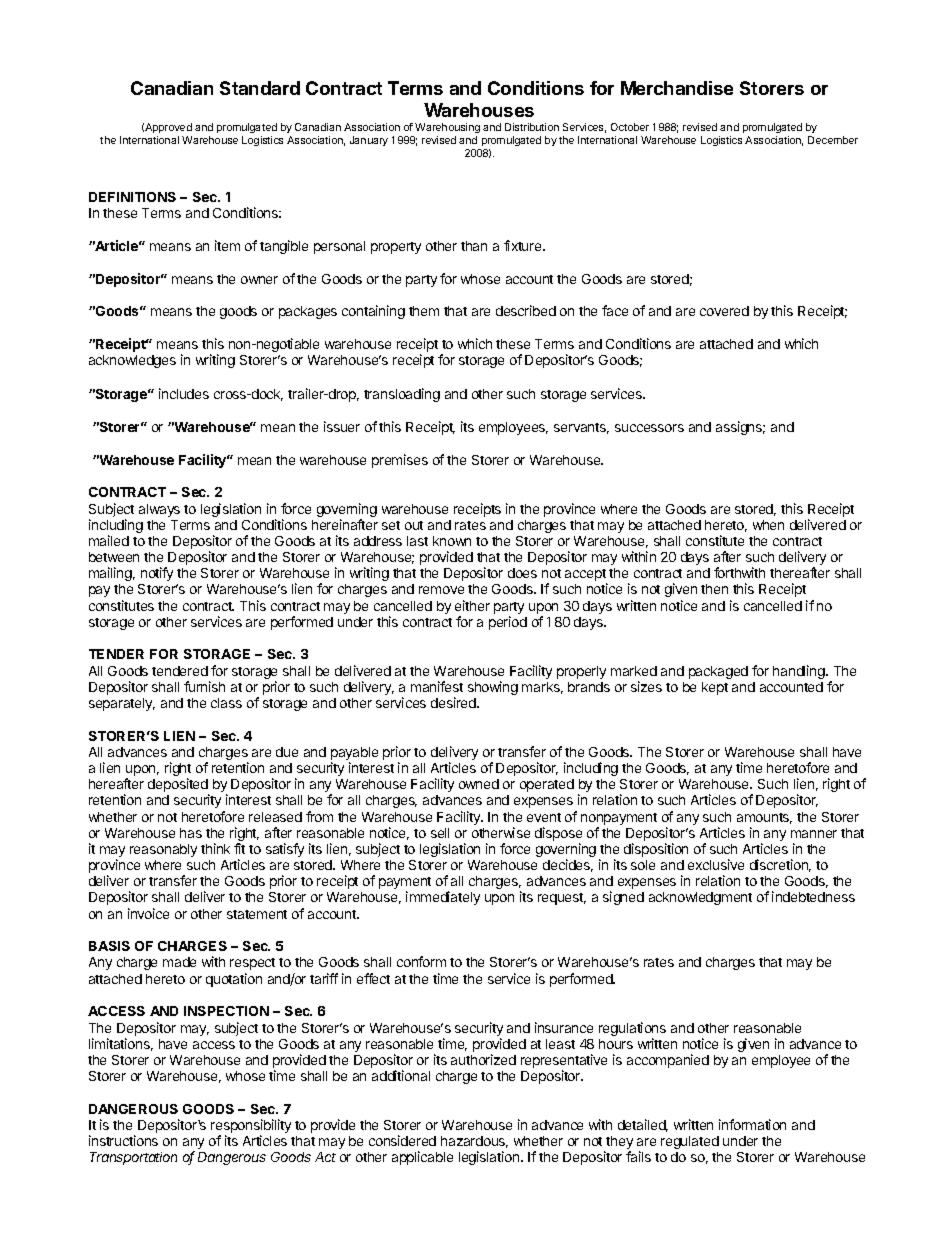 The width and height of the screenshot is (952, 1233). I want to click on Merchandise, so click(677, 88).
